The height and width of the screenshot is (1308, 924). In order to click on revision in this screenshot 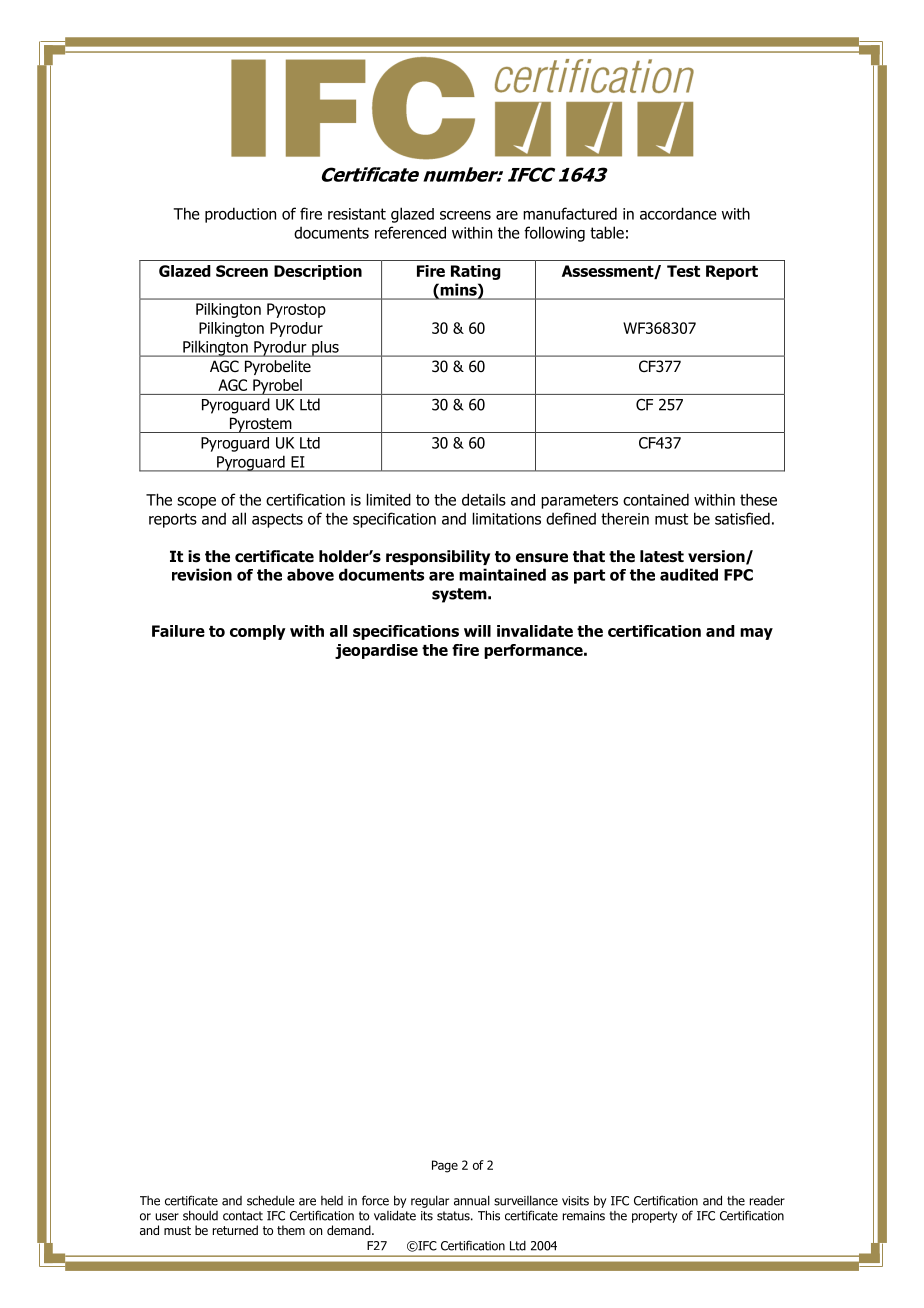, I will do `click(202, 574)`.
